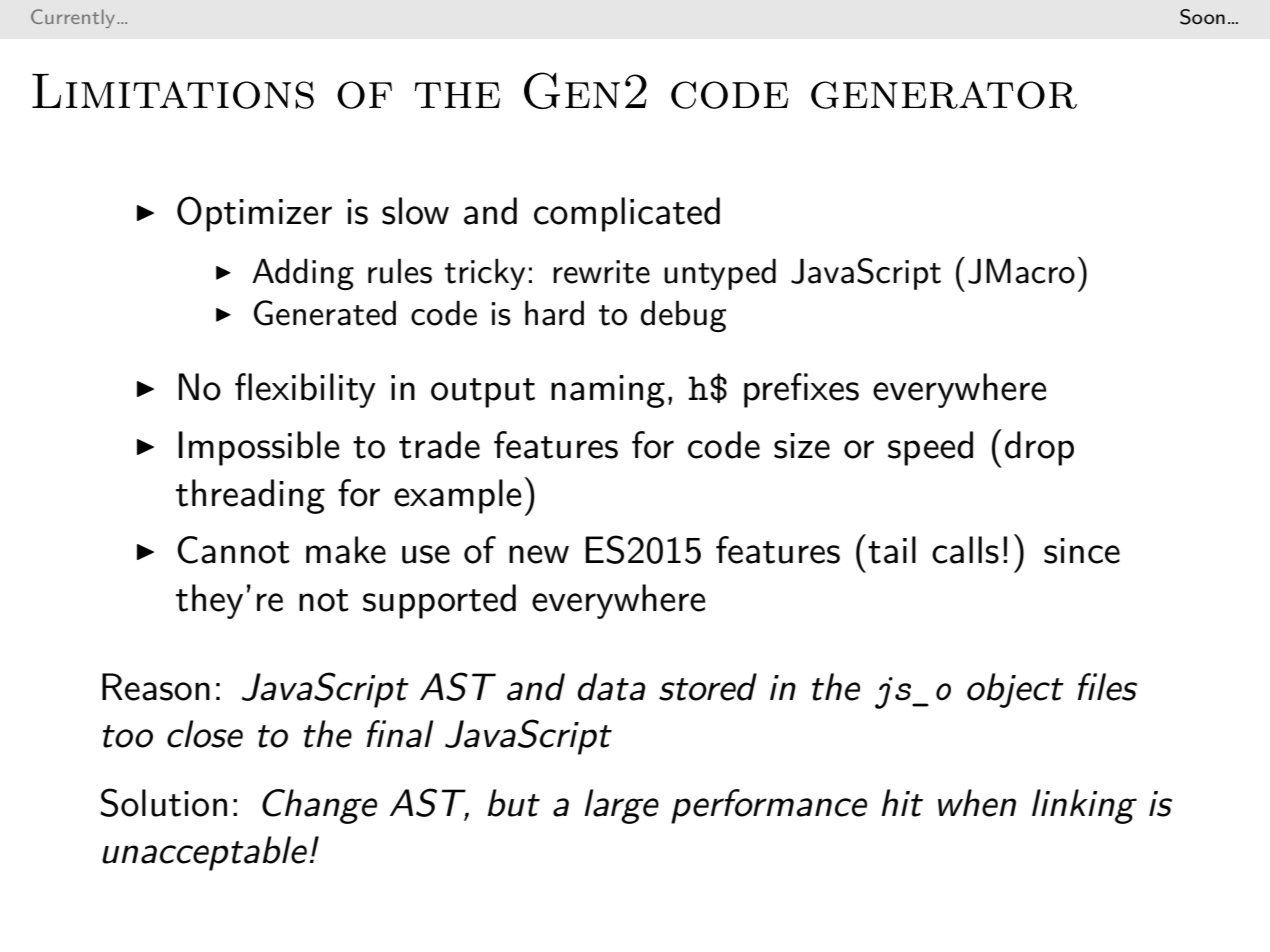 This document has width=1270, height=952. I want to click on Soon, so click(1202, 17).
